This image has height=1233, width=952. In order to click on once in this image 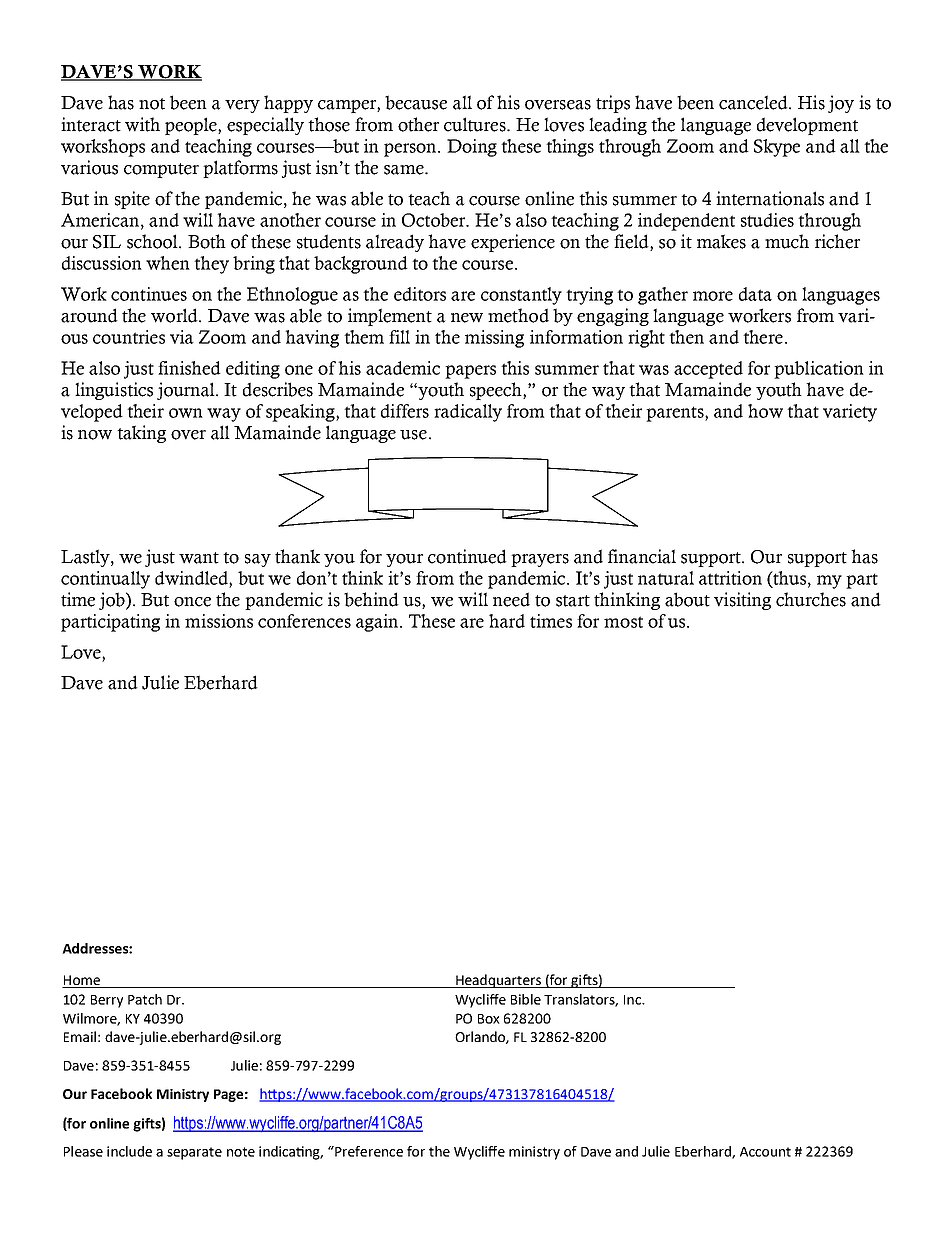, I will do `click(192, 602)`.
